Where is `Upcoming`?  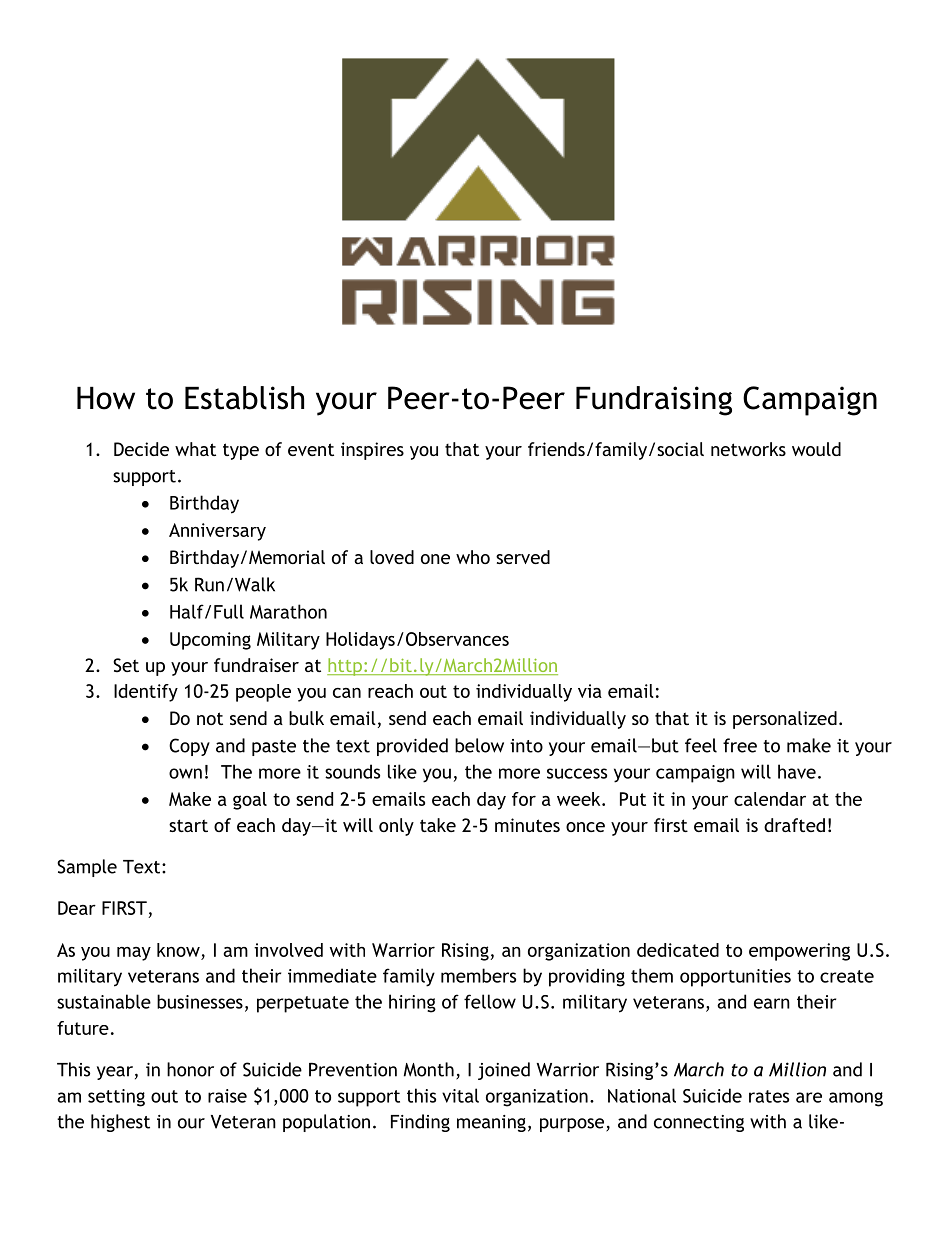 Upcoming is located at coordinates (210, 641).
